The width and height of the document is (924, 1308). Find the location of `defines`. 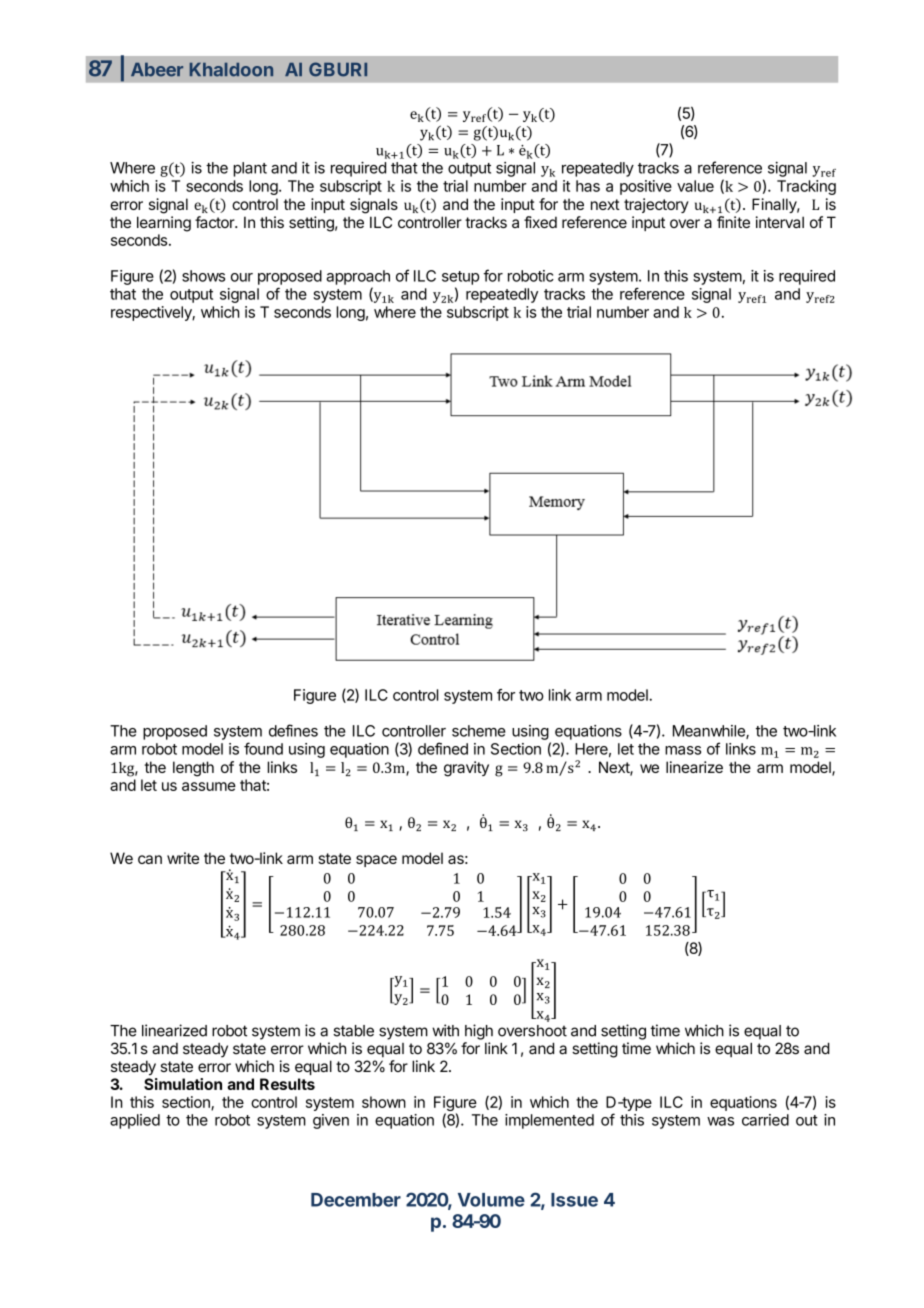

defines is located at coordinates (293, 730).
